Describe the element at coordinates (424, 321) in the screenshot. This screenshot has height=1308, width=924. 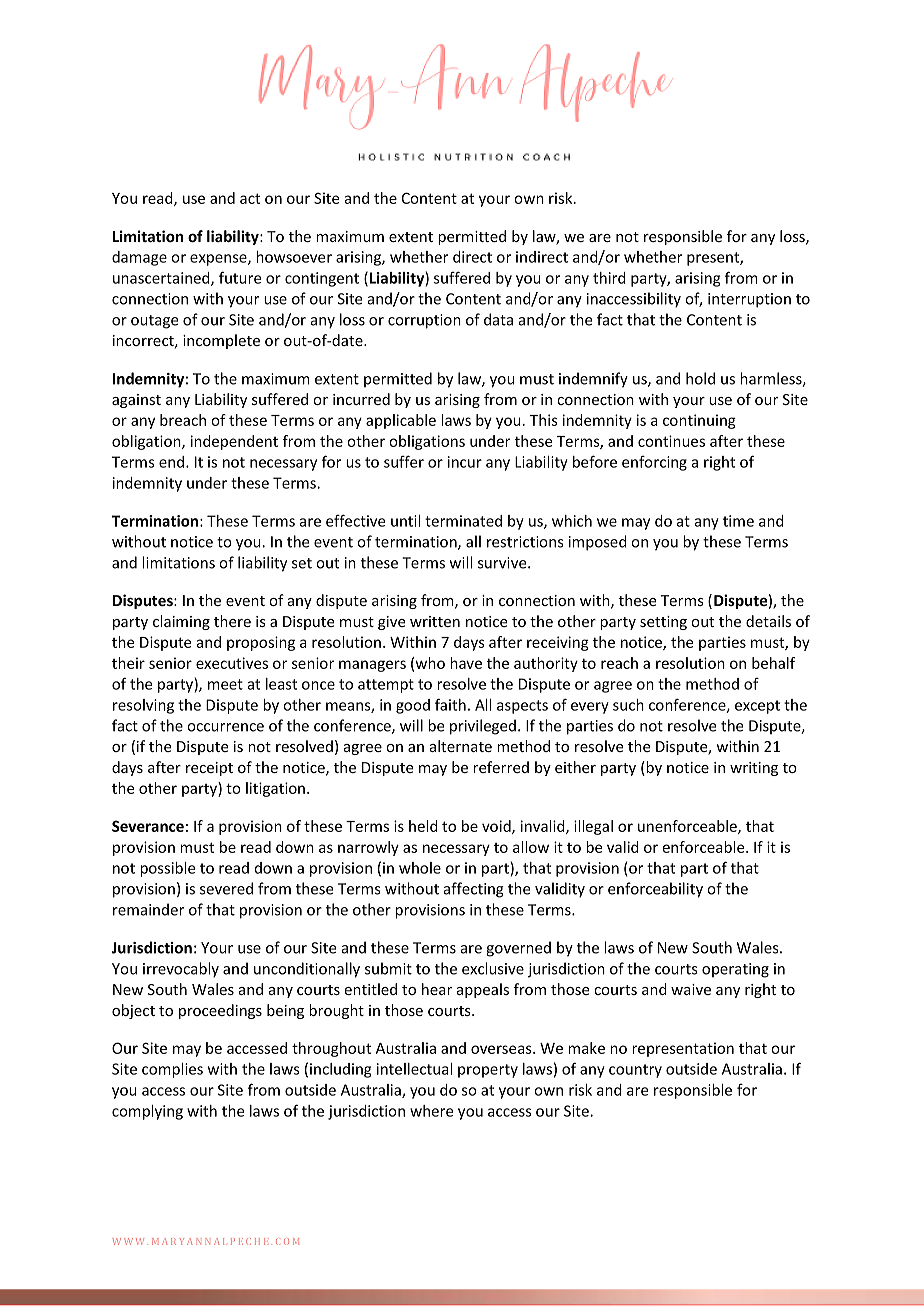
I see `corruption` at that location.
